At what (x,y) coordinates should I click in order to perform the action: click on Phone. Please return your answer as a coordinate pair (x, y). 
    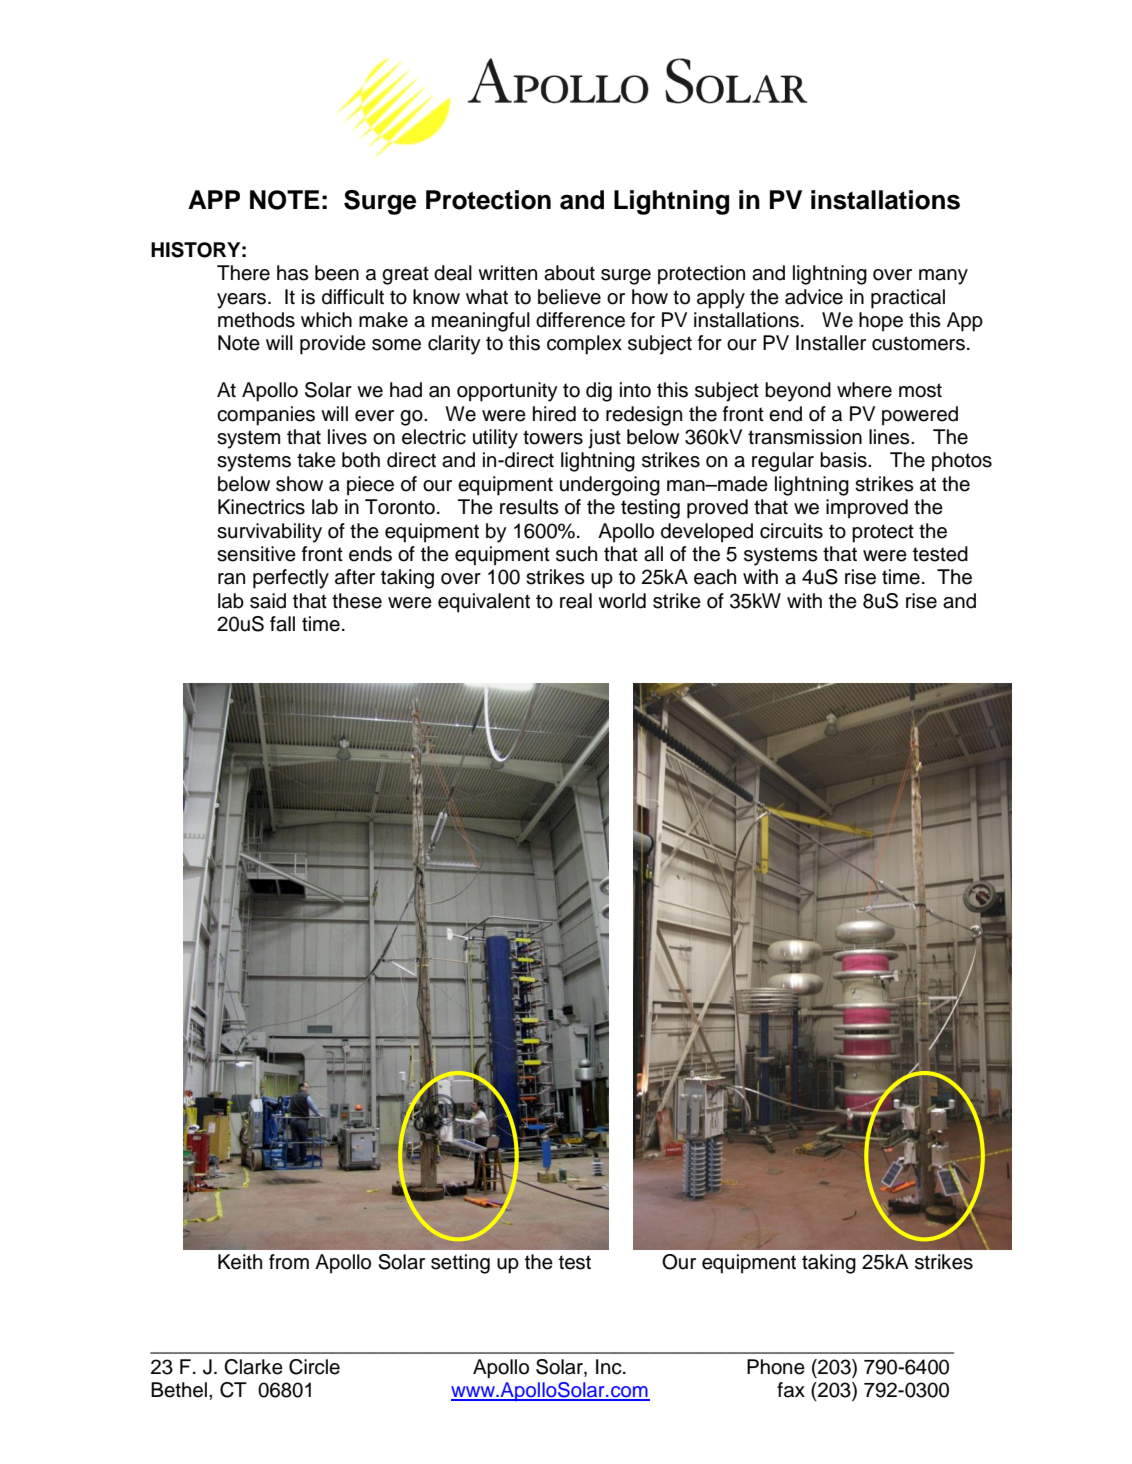
    Looking at the image, I should click on (776, 1367).
